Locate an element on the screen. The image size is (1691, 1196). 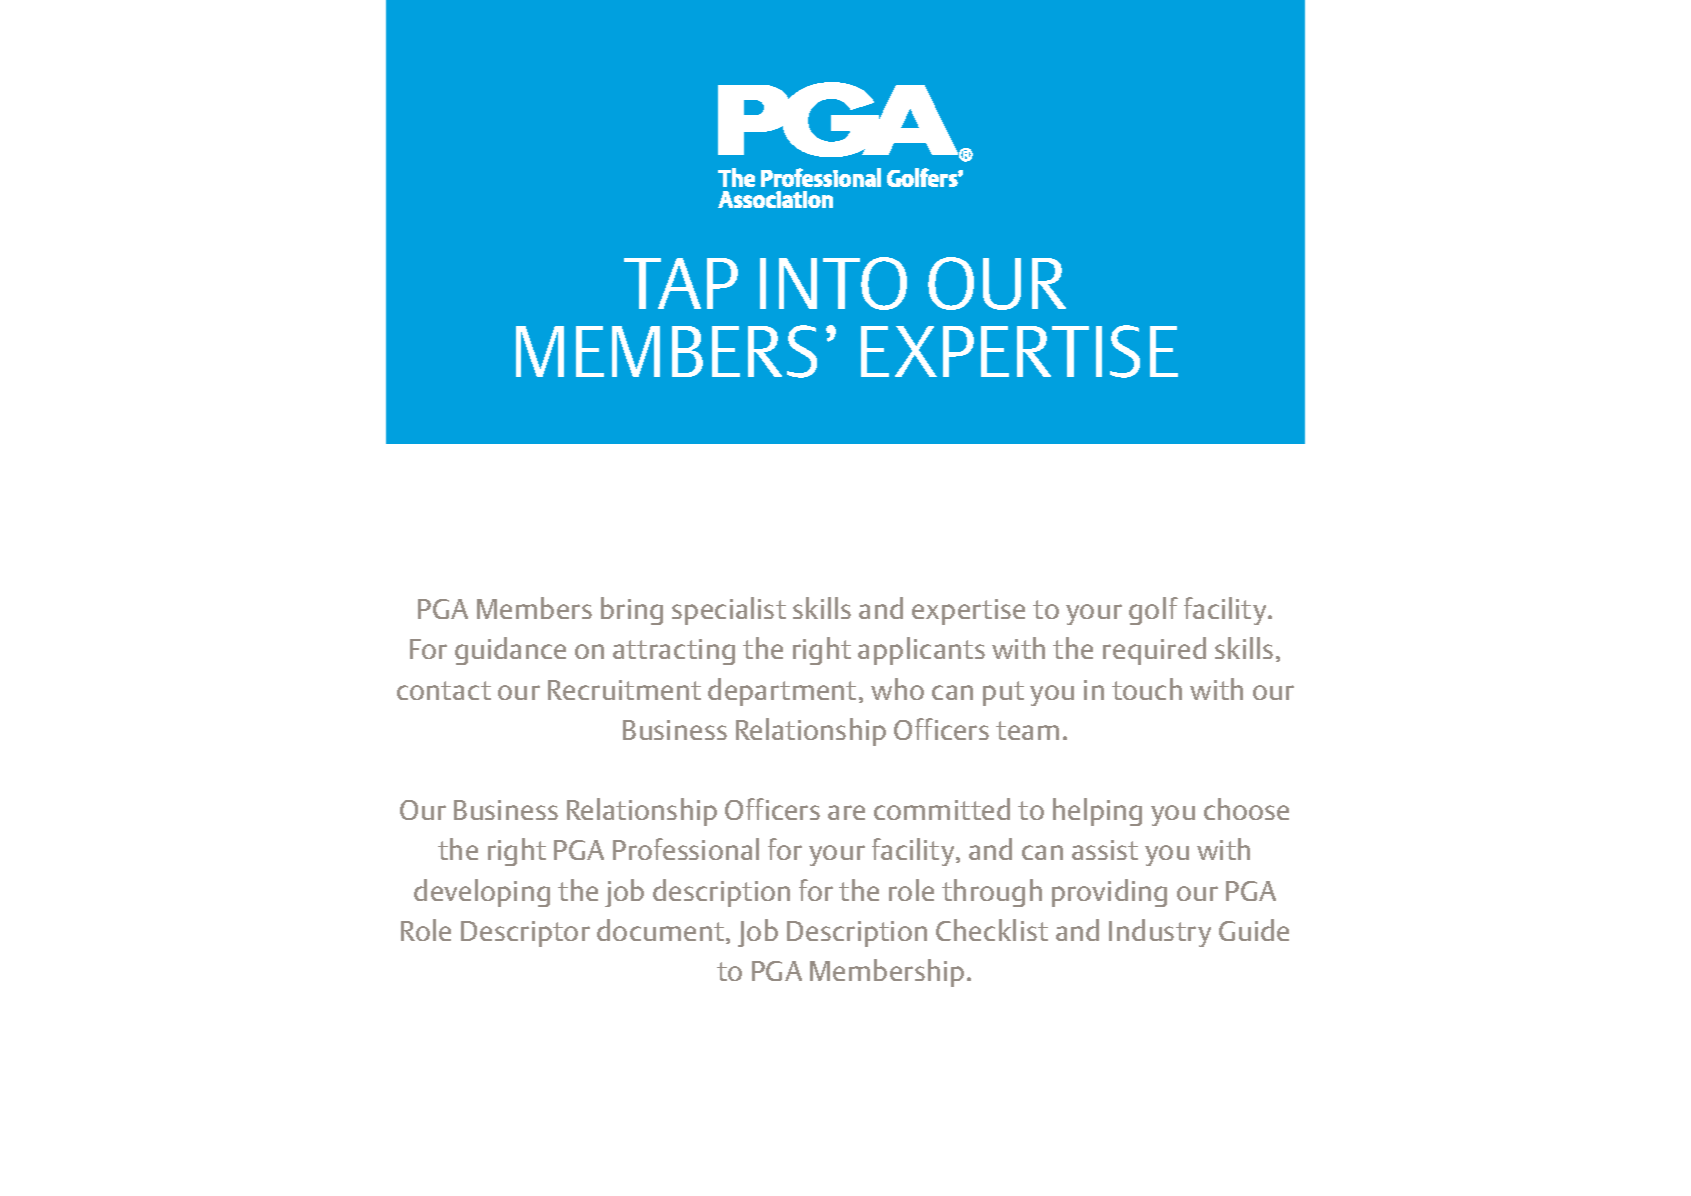
Checklist is located at coordinates (992, 930).
